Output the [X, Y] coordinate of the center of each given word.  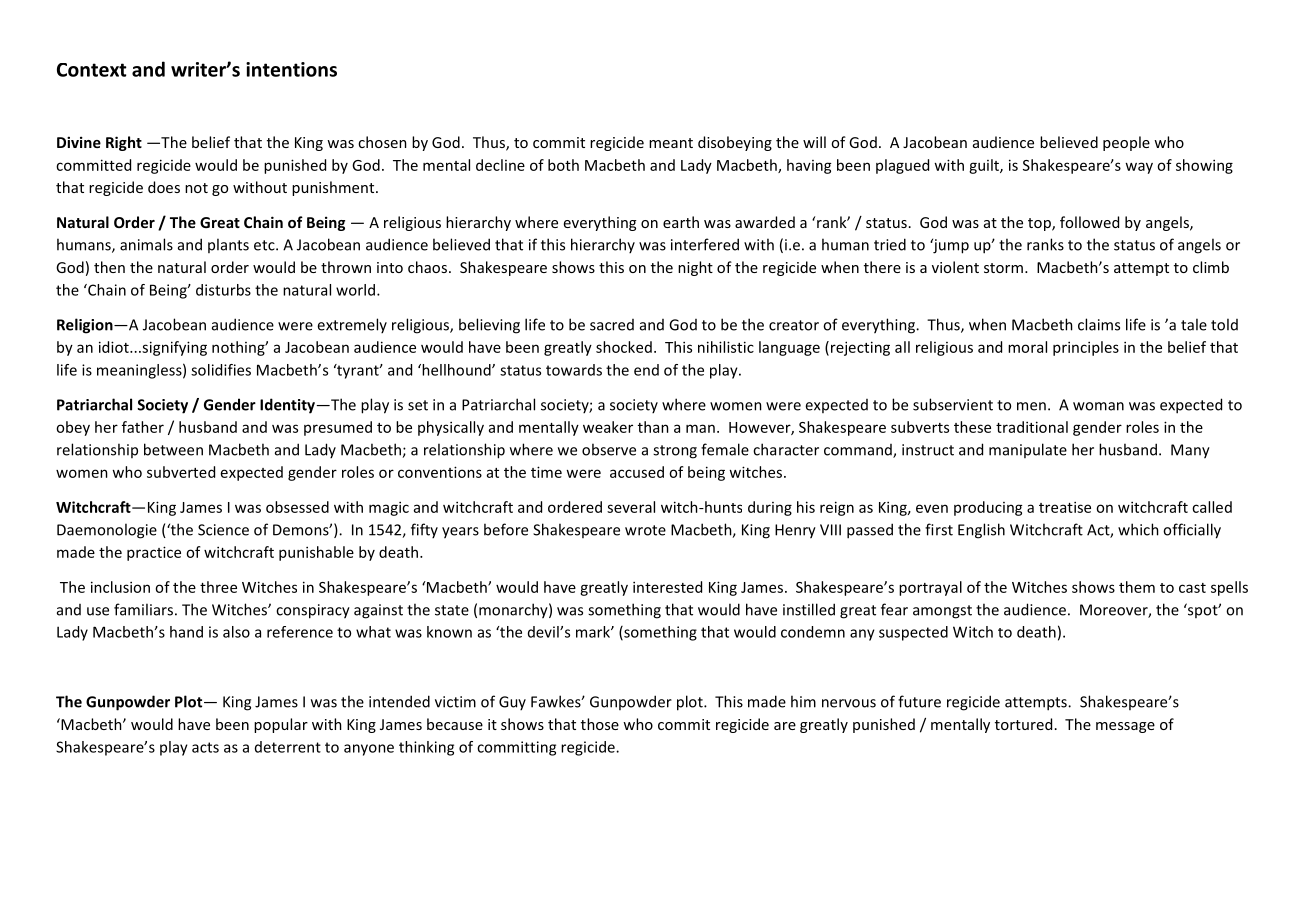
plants [228, 245]
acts [205, 747]
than [653, 427]
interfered [705, 244]
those [600, 724]
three [218, 587]
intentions [291, 69]
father [143, 427]
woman [1098, 406]
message [1125, 727]
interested [667, 587]
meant [671, 143]
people [1126, 143]
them [1137, 587]
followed [1089, 222]
